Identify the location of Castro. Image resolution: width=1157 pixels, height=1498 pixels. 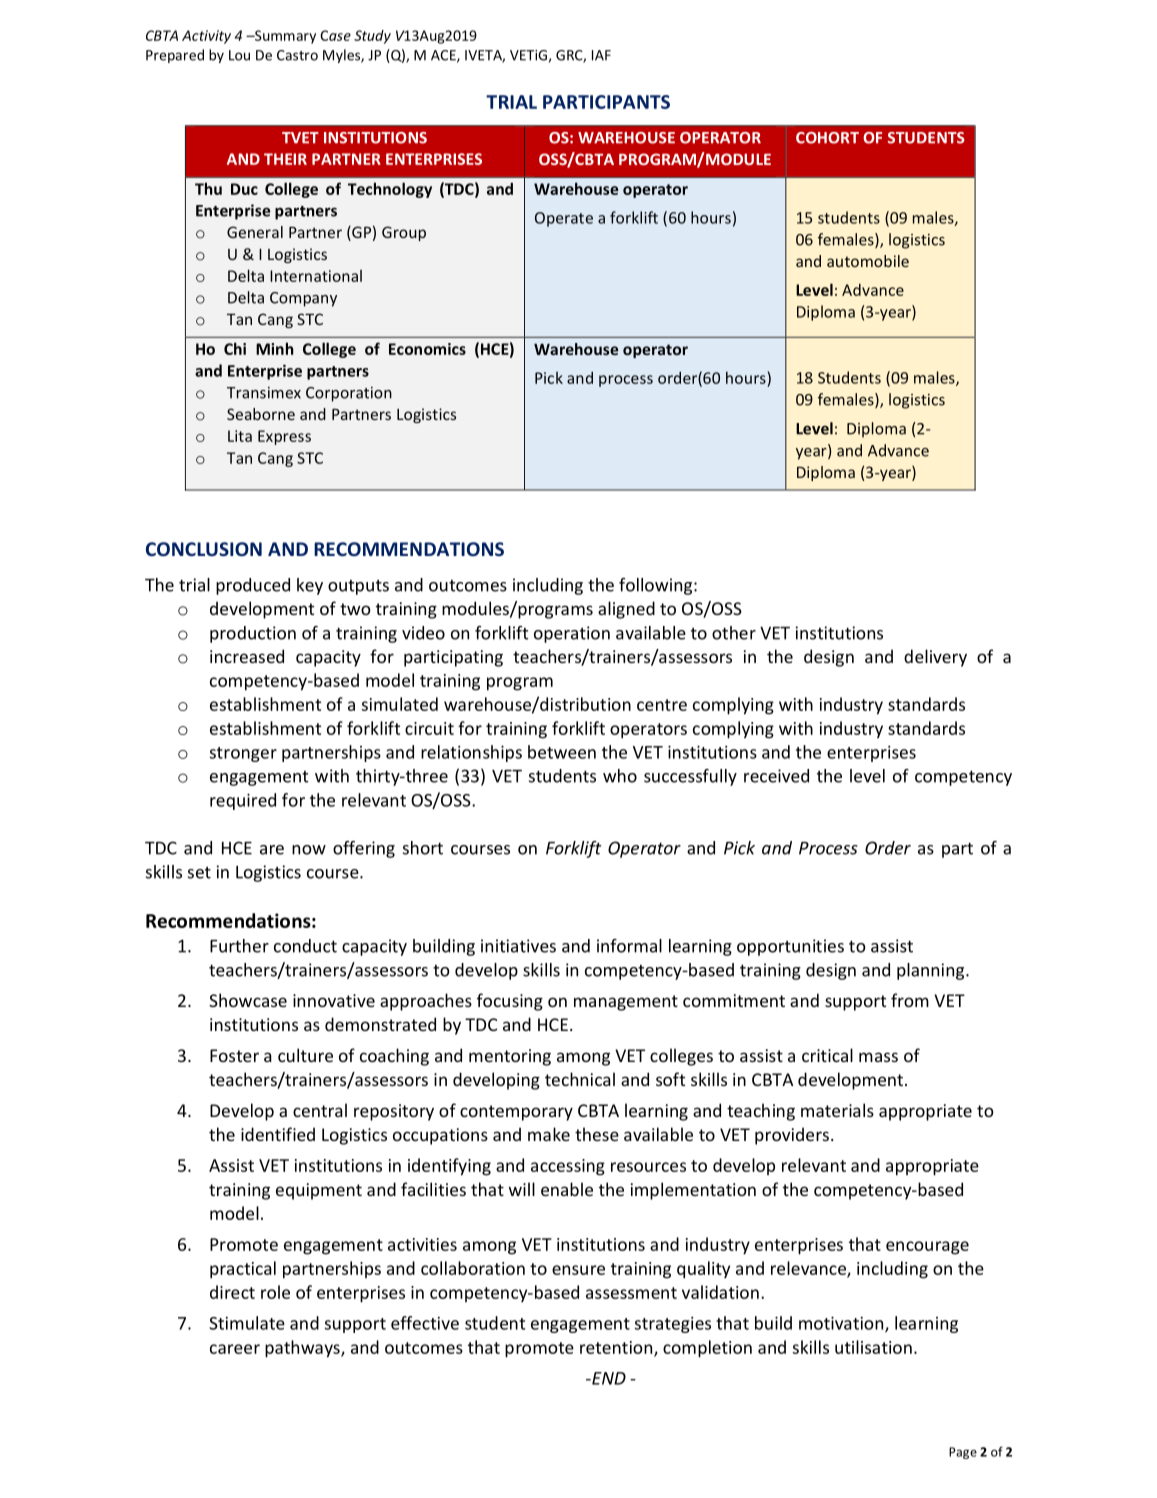
(297, 55).
